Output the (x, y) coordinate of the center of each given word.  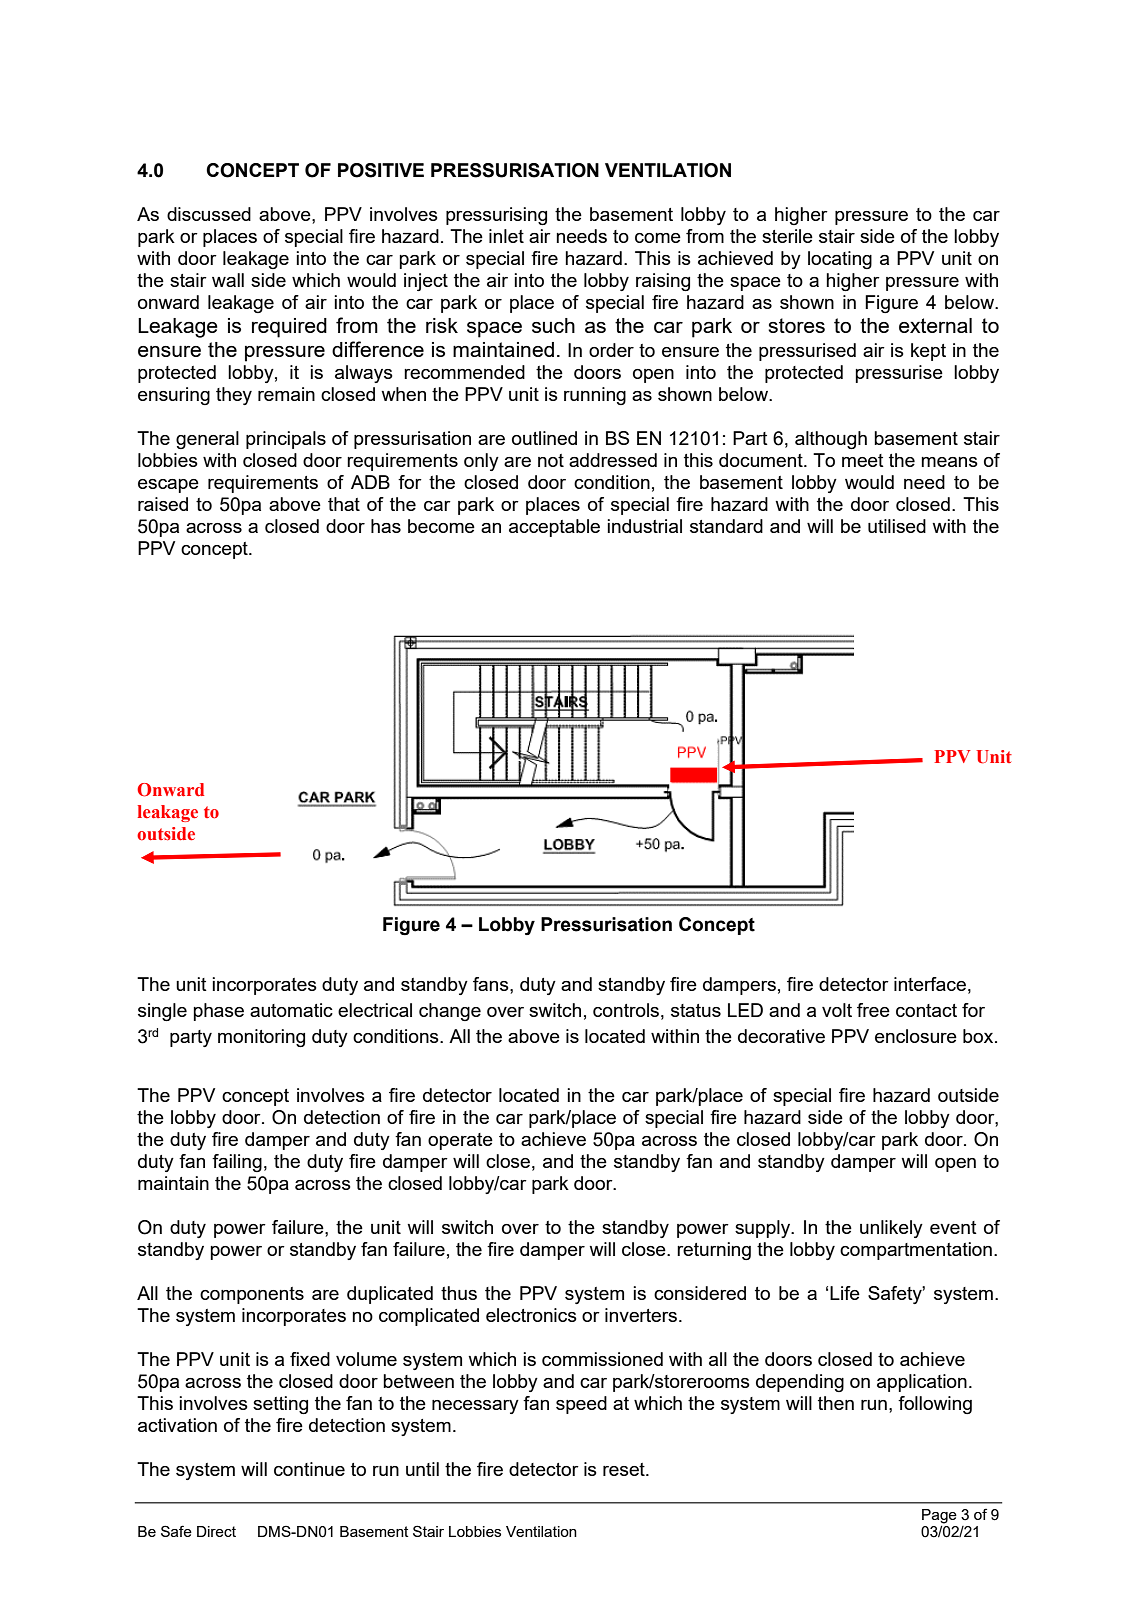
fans (492, 984)
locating (840, 260)
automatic (291, 1010)
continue (309, 1469)
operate (460, 1141)
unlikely (891, 1229)
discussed (209, 214)
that (344, 504)
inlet (506, 236)
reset (625, 1469)
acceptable (554, 528)
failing (237, 1163)
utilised (897, 526)
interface (930, 984)
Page (939, 1516)
